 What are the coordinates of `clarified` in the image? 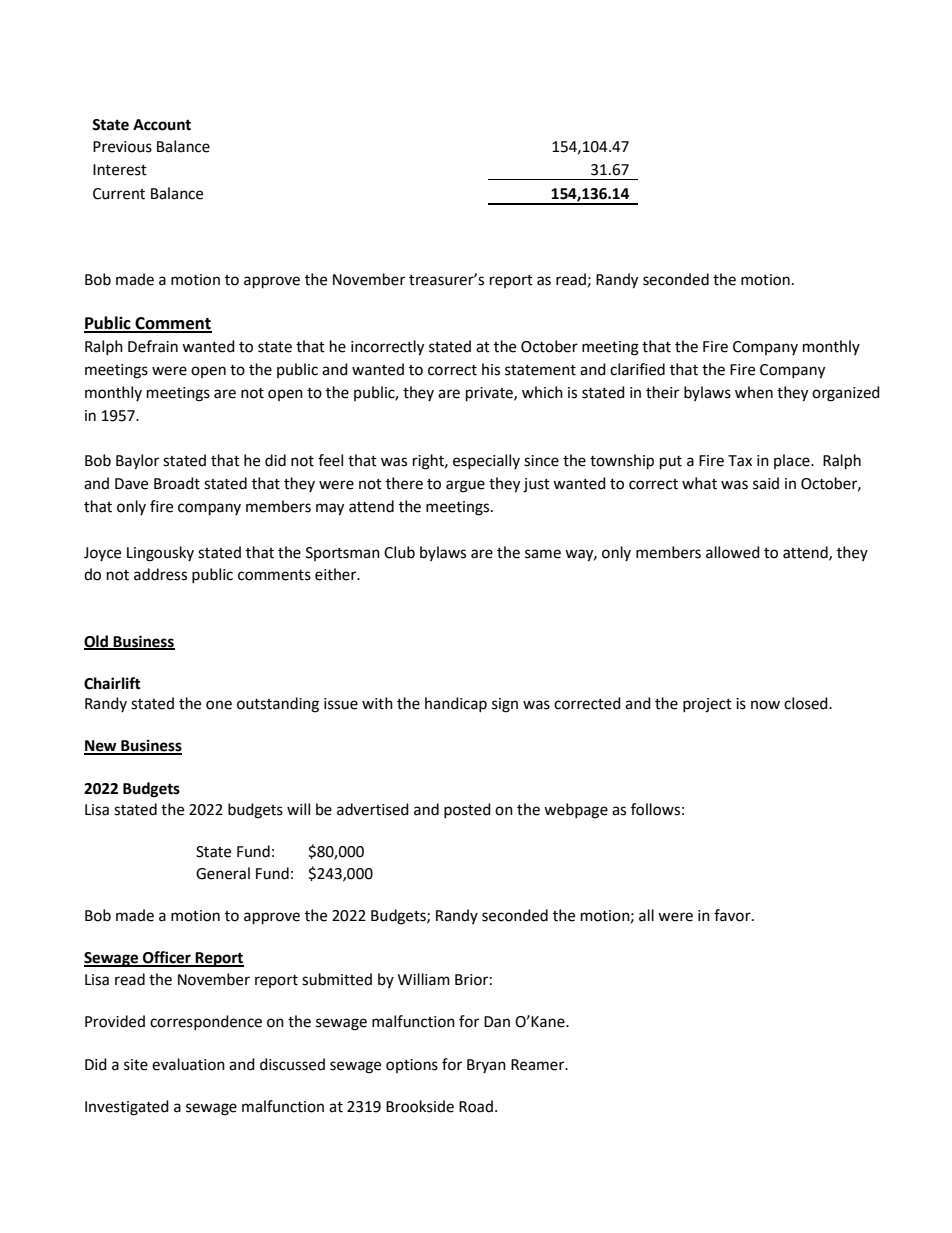 It's located at (637, 369).
